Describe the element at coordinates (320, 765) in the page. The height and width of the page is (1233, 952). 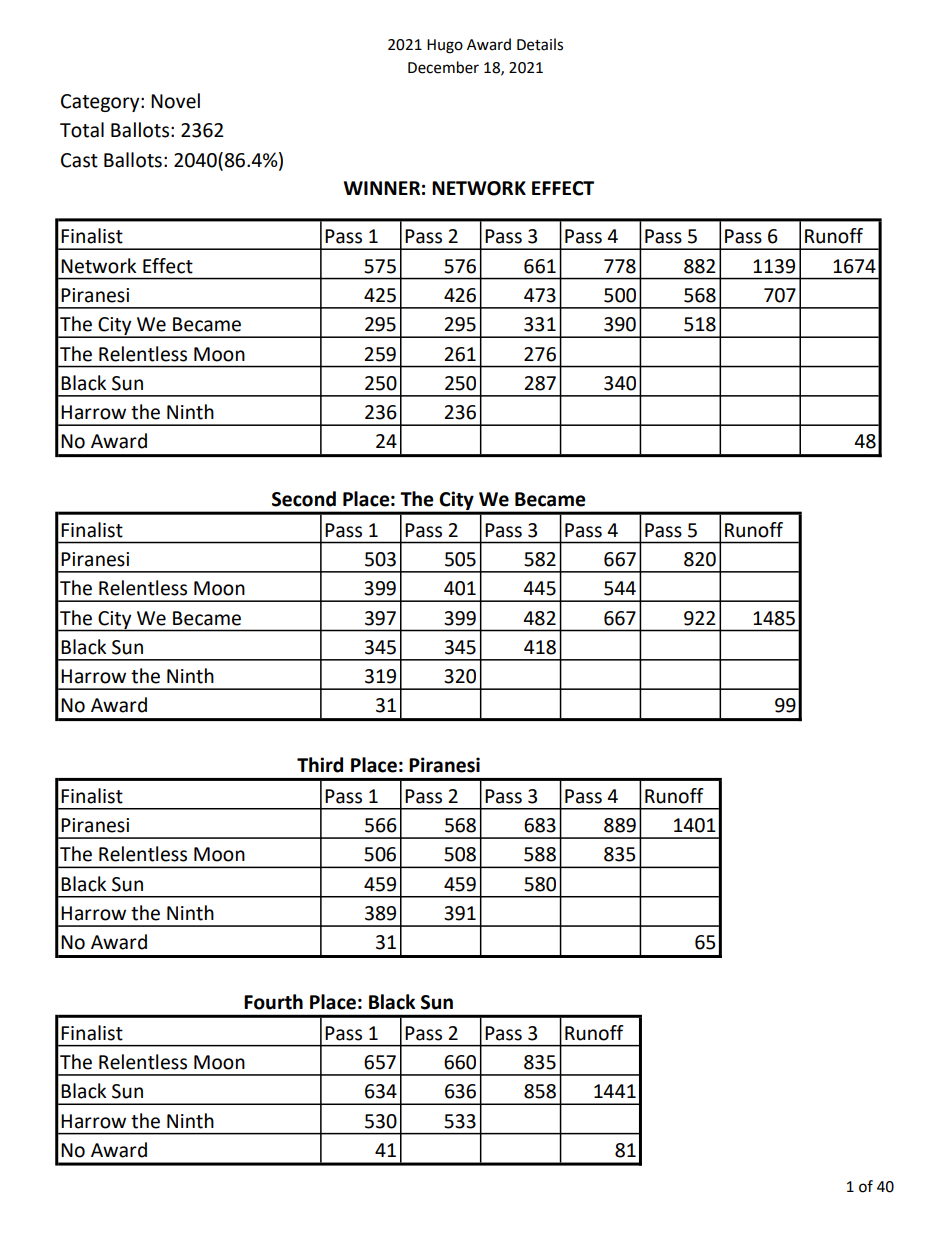
I see `Third` at that location.
